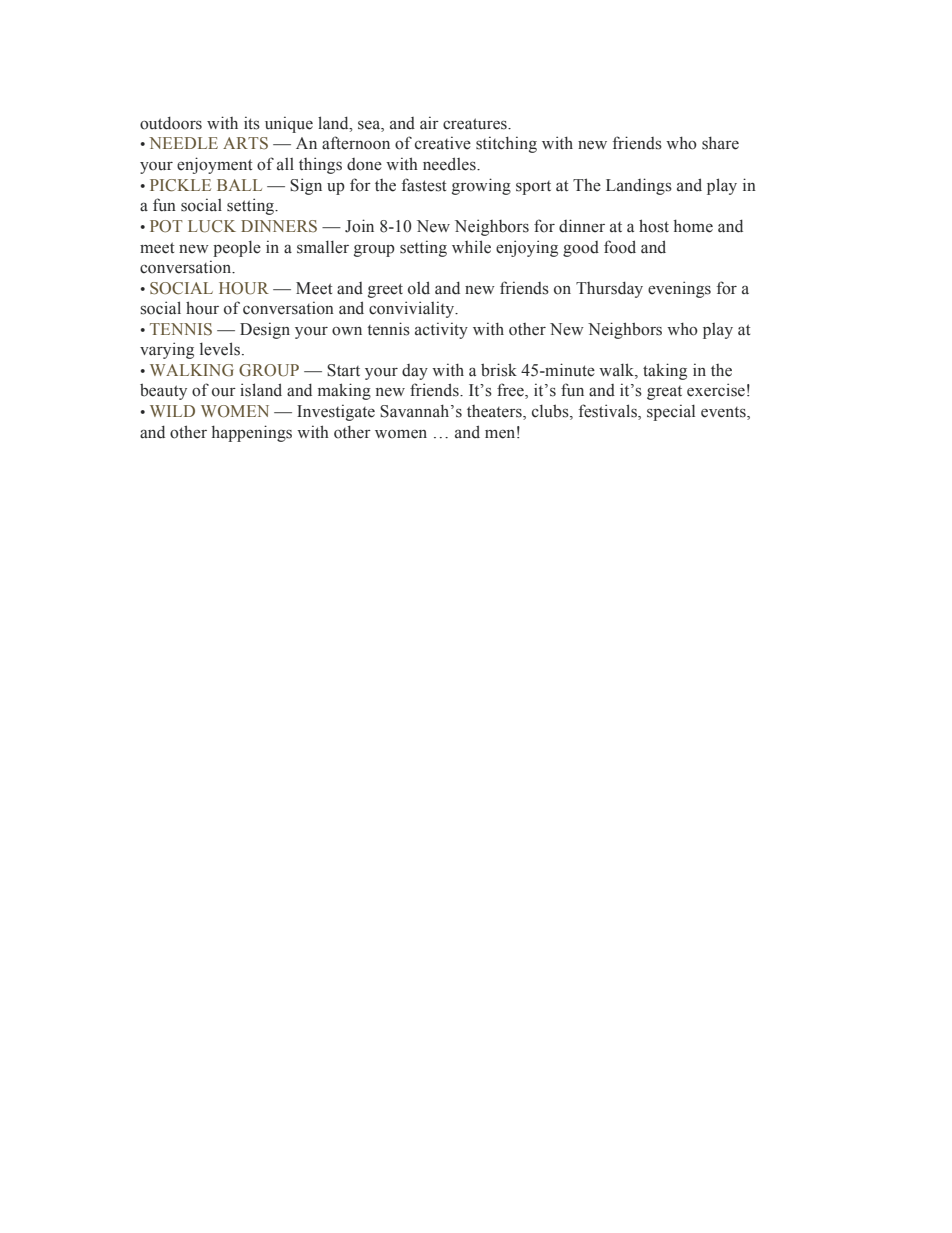 The width and height of the page is (952, 1233). Describe the element at coordinates (419, 288) in the page. I see `old` at that location.
